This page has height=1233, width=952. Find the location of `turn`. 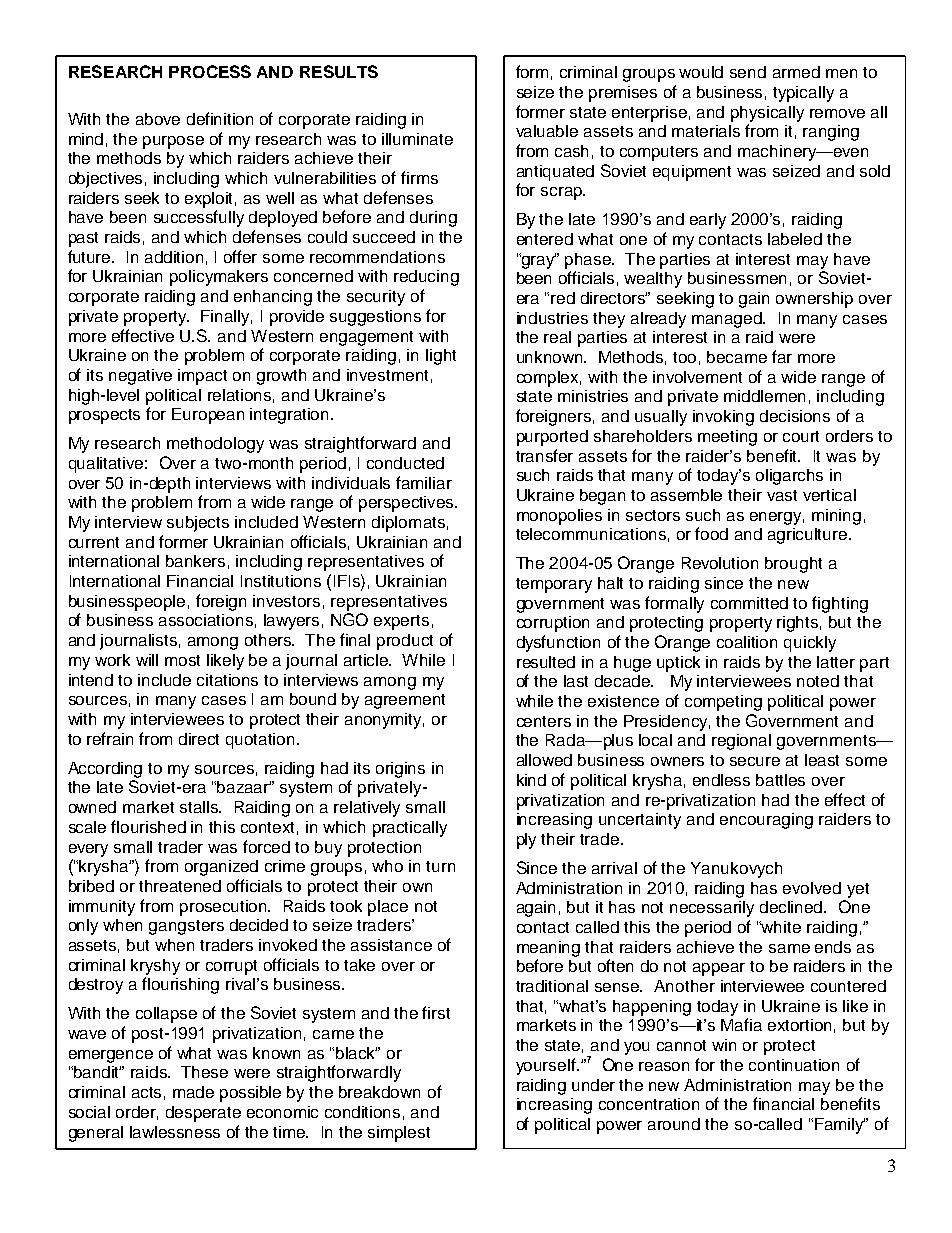

turn is located at coordinates (440, 866).
